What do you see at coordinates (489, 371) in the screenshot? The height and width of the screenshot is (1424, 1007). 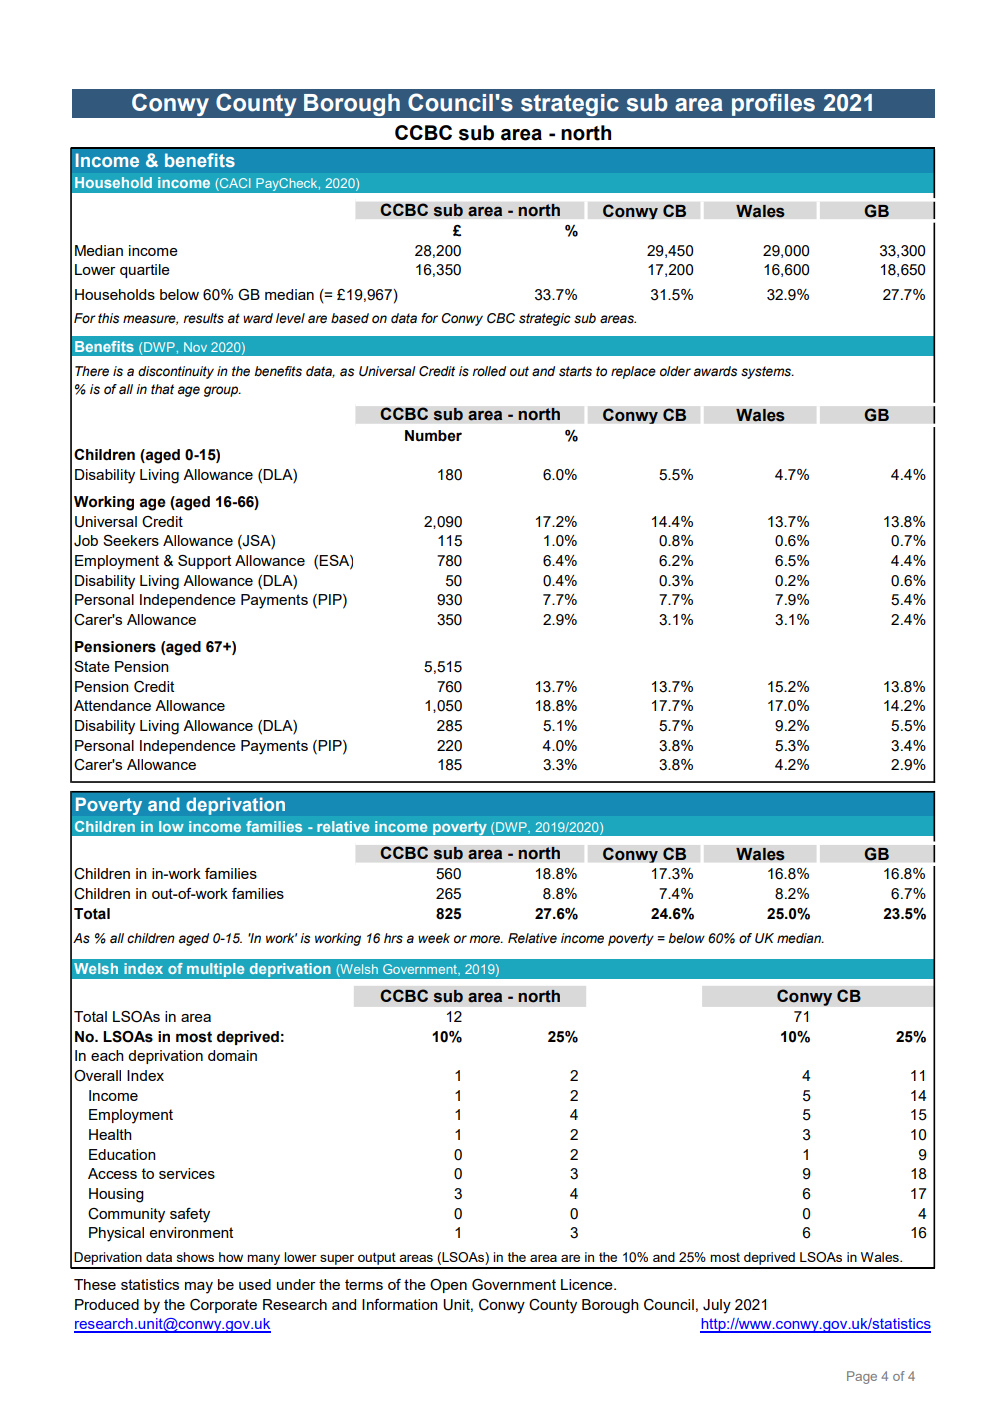 I see `rolled` at bounding box center [489, 371].
